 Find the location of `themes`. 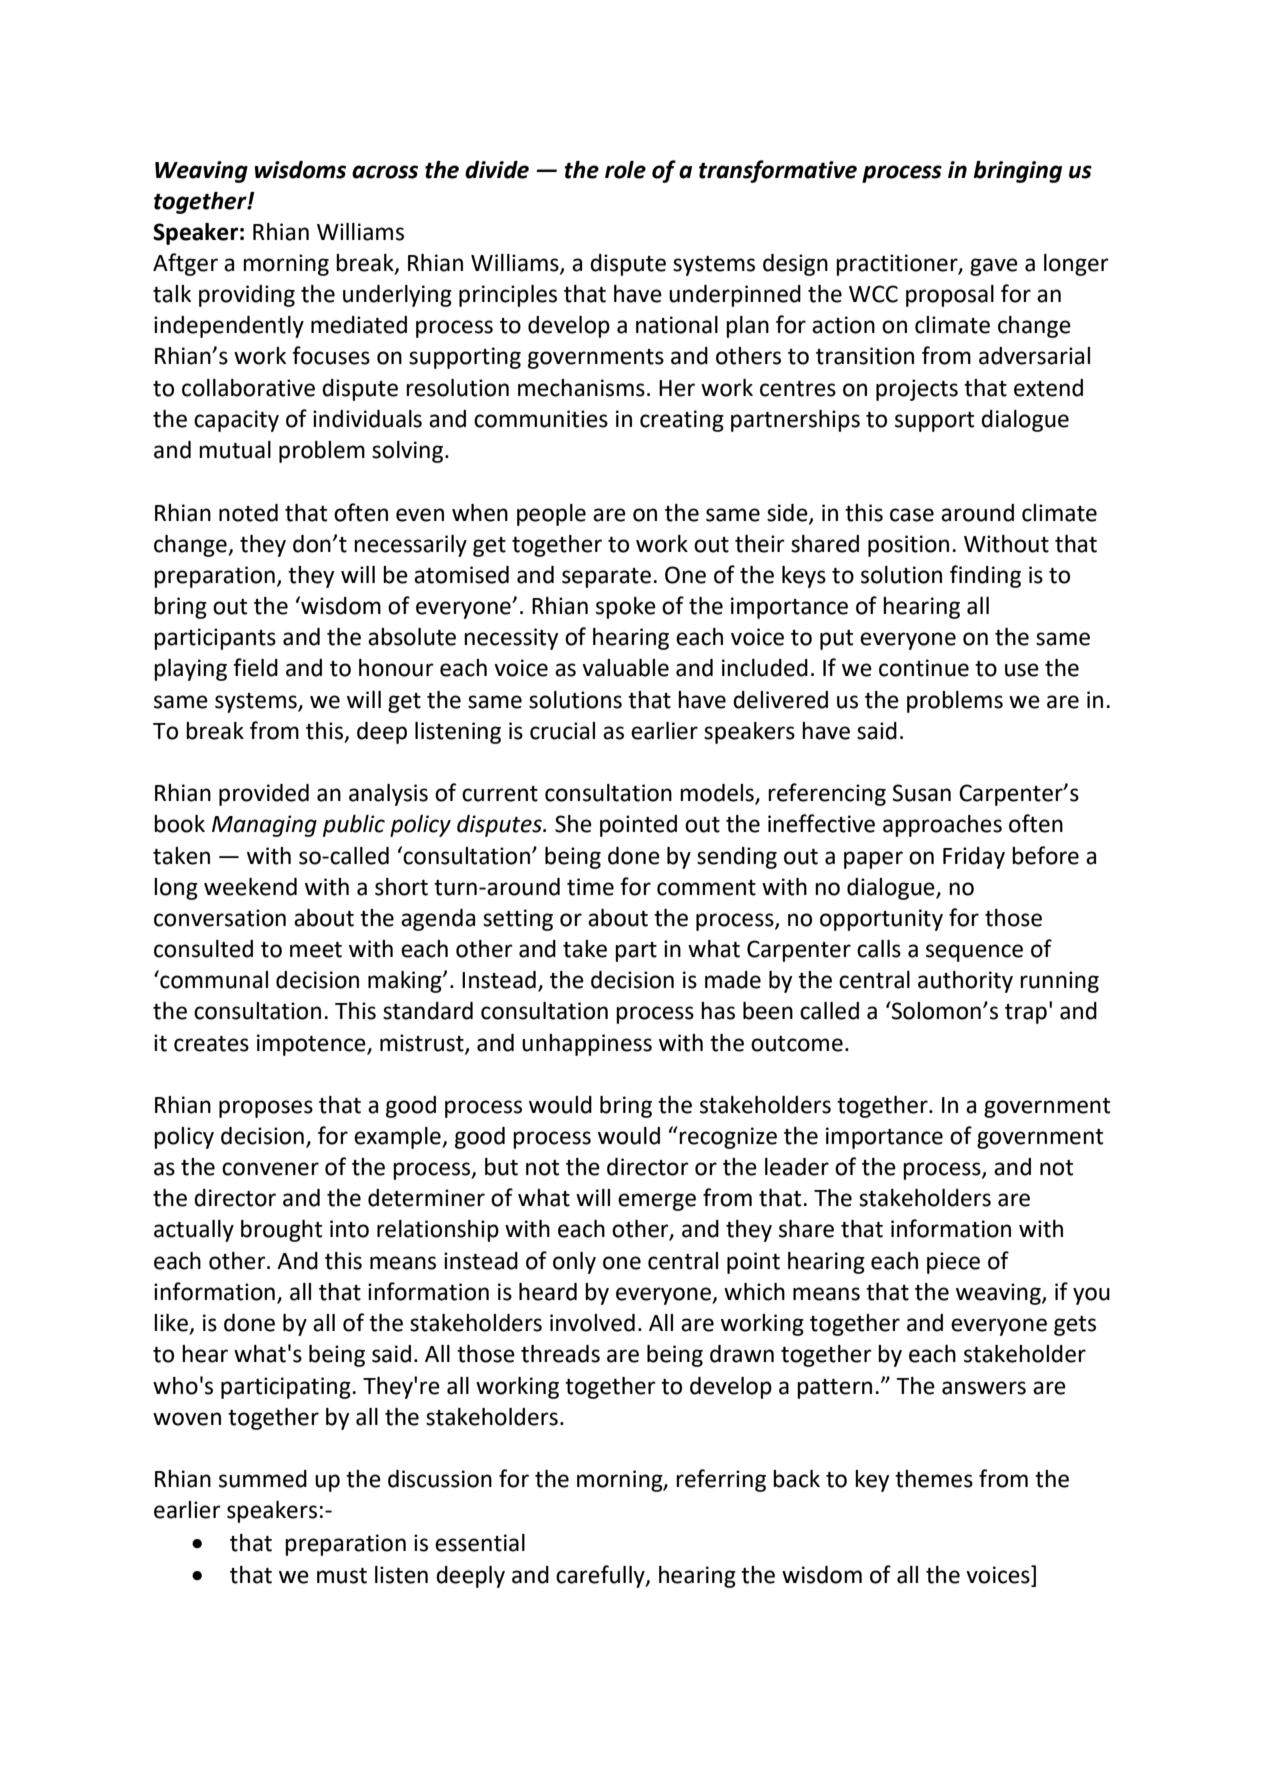

themes is located at coordinates (934, 1479).
